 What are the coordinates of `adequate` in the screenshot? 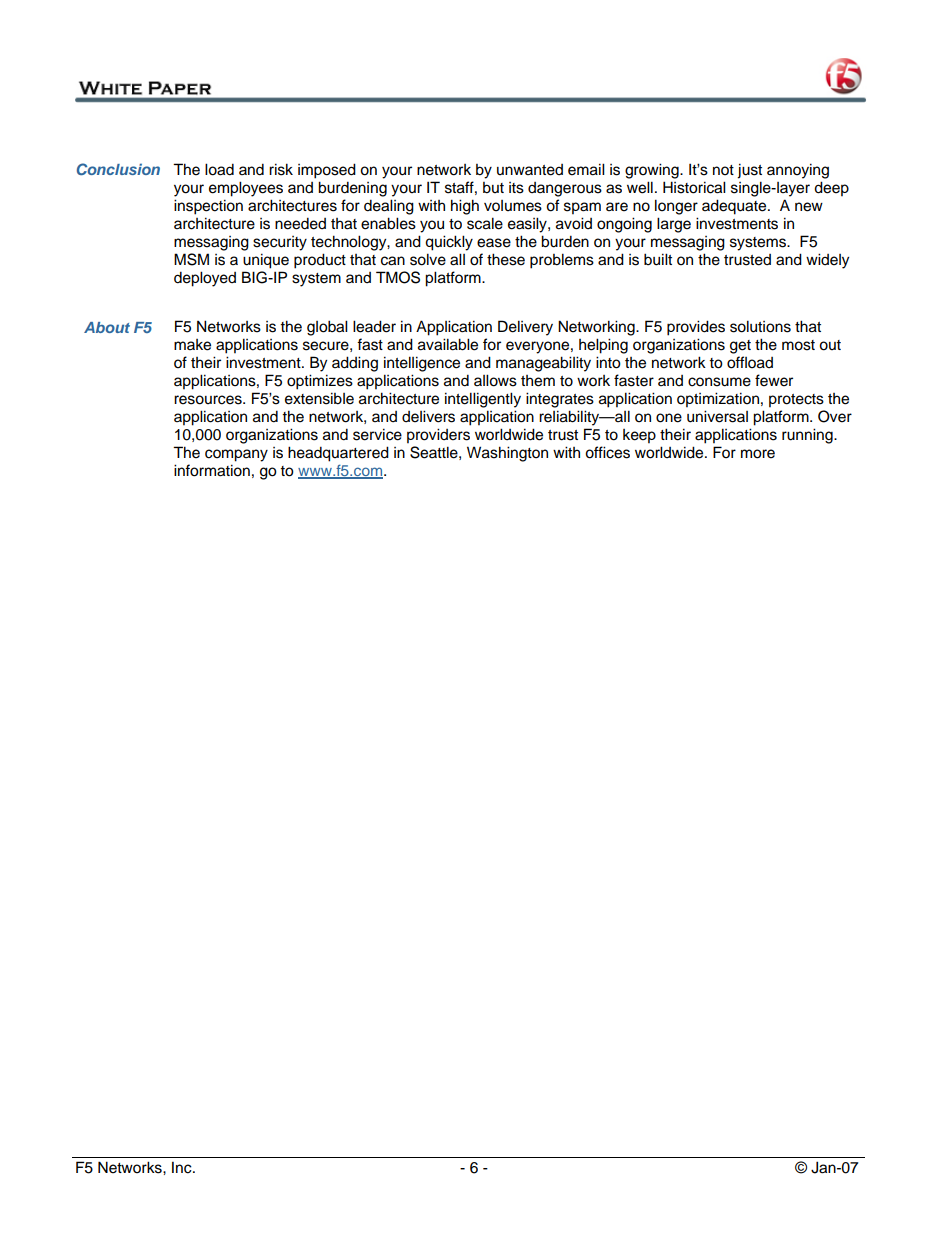 It's located at (735, 207).
